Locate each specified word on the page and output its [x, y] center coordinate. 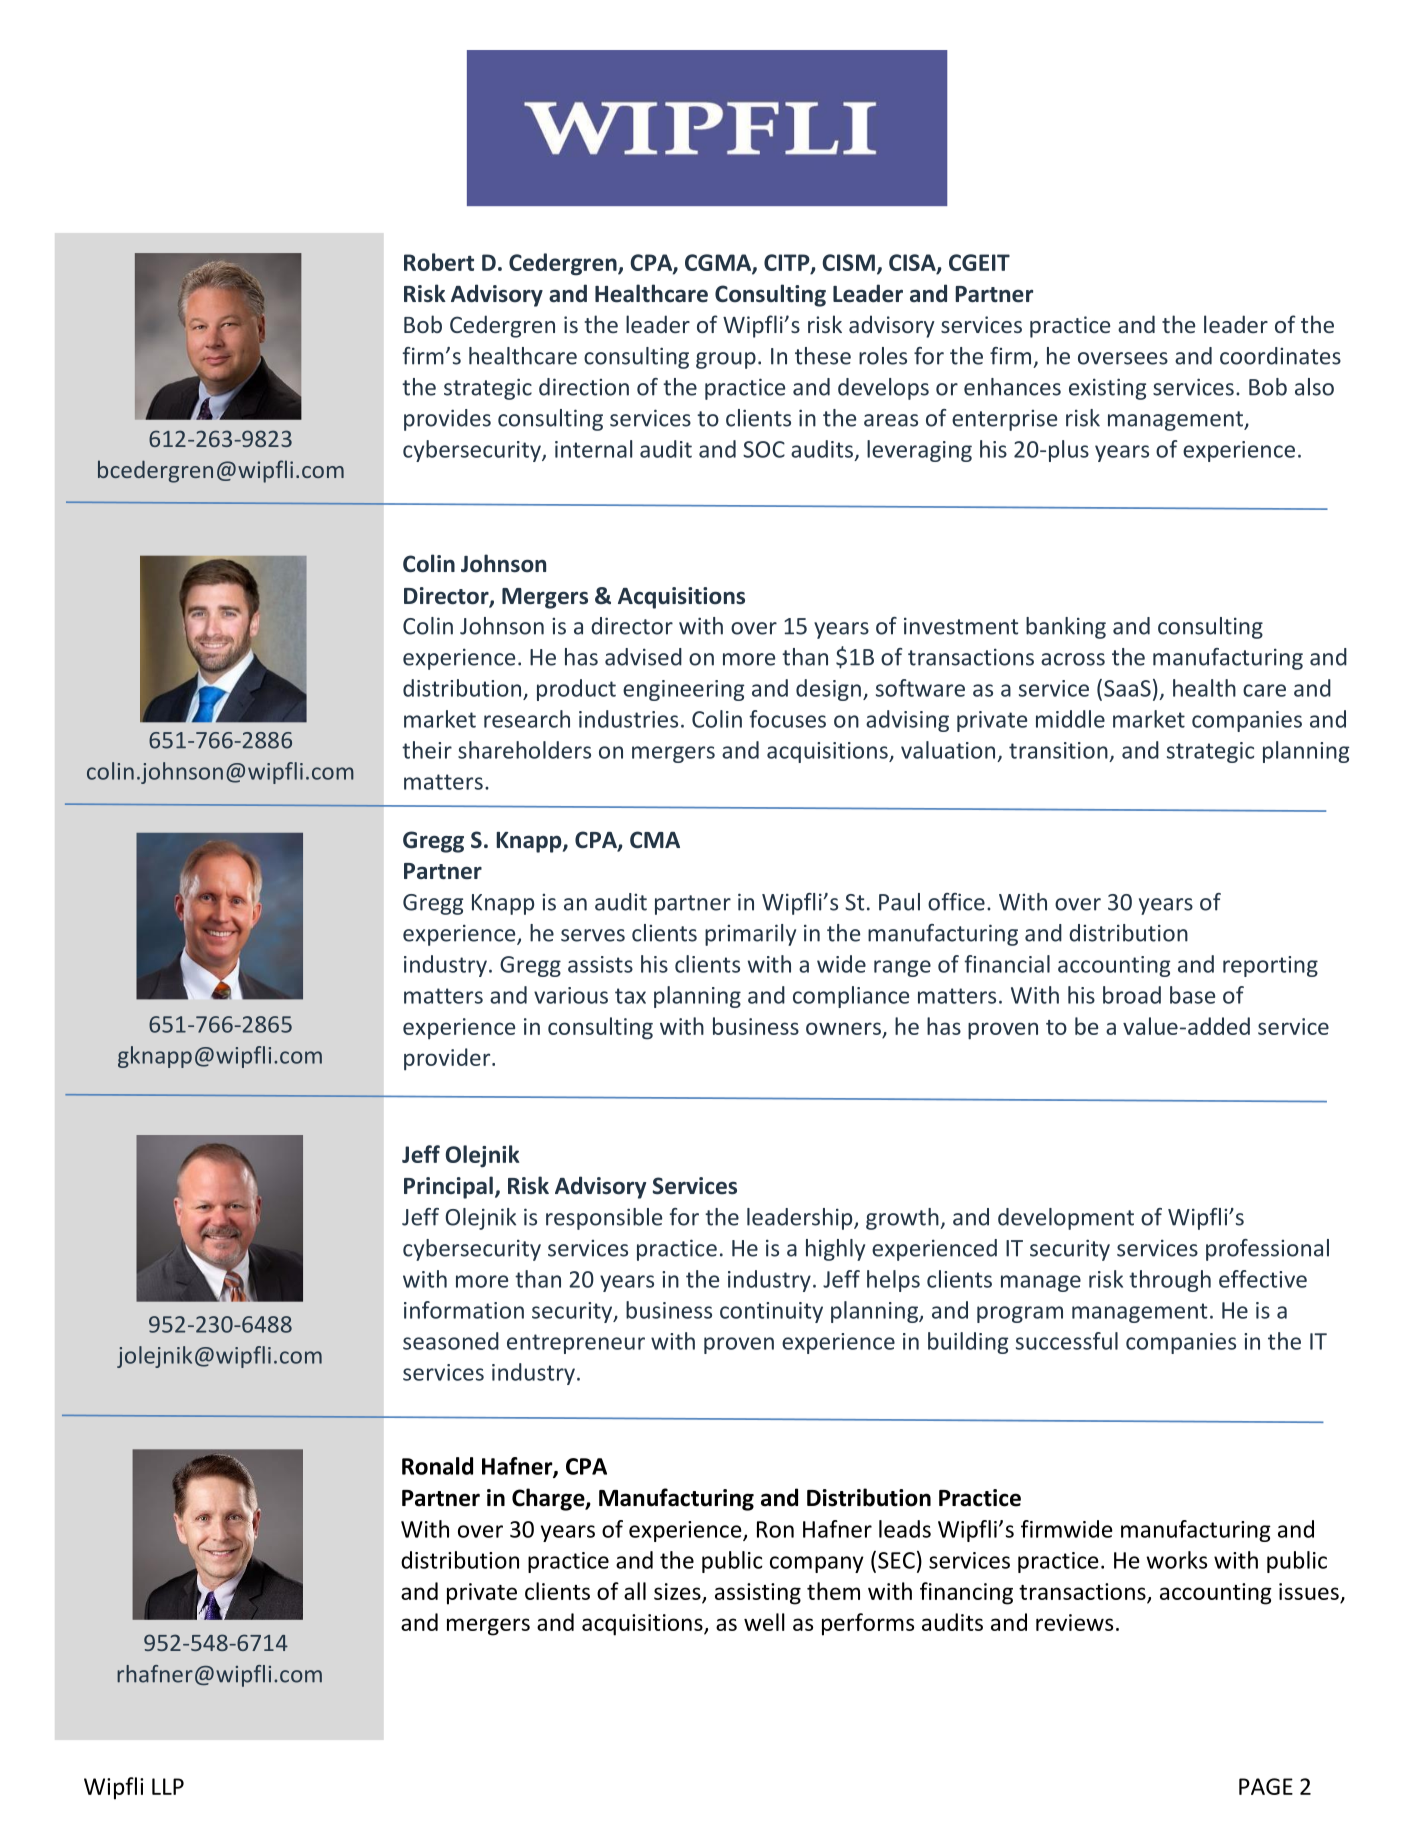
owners [843, 1028]
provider [448, 1059]
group [726, 360]
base [1192, 995]
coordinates [1280, 356]
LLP [168, 1786]
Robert [439, 262]
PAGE [1266, 1786]
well [764, 1622]
